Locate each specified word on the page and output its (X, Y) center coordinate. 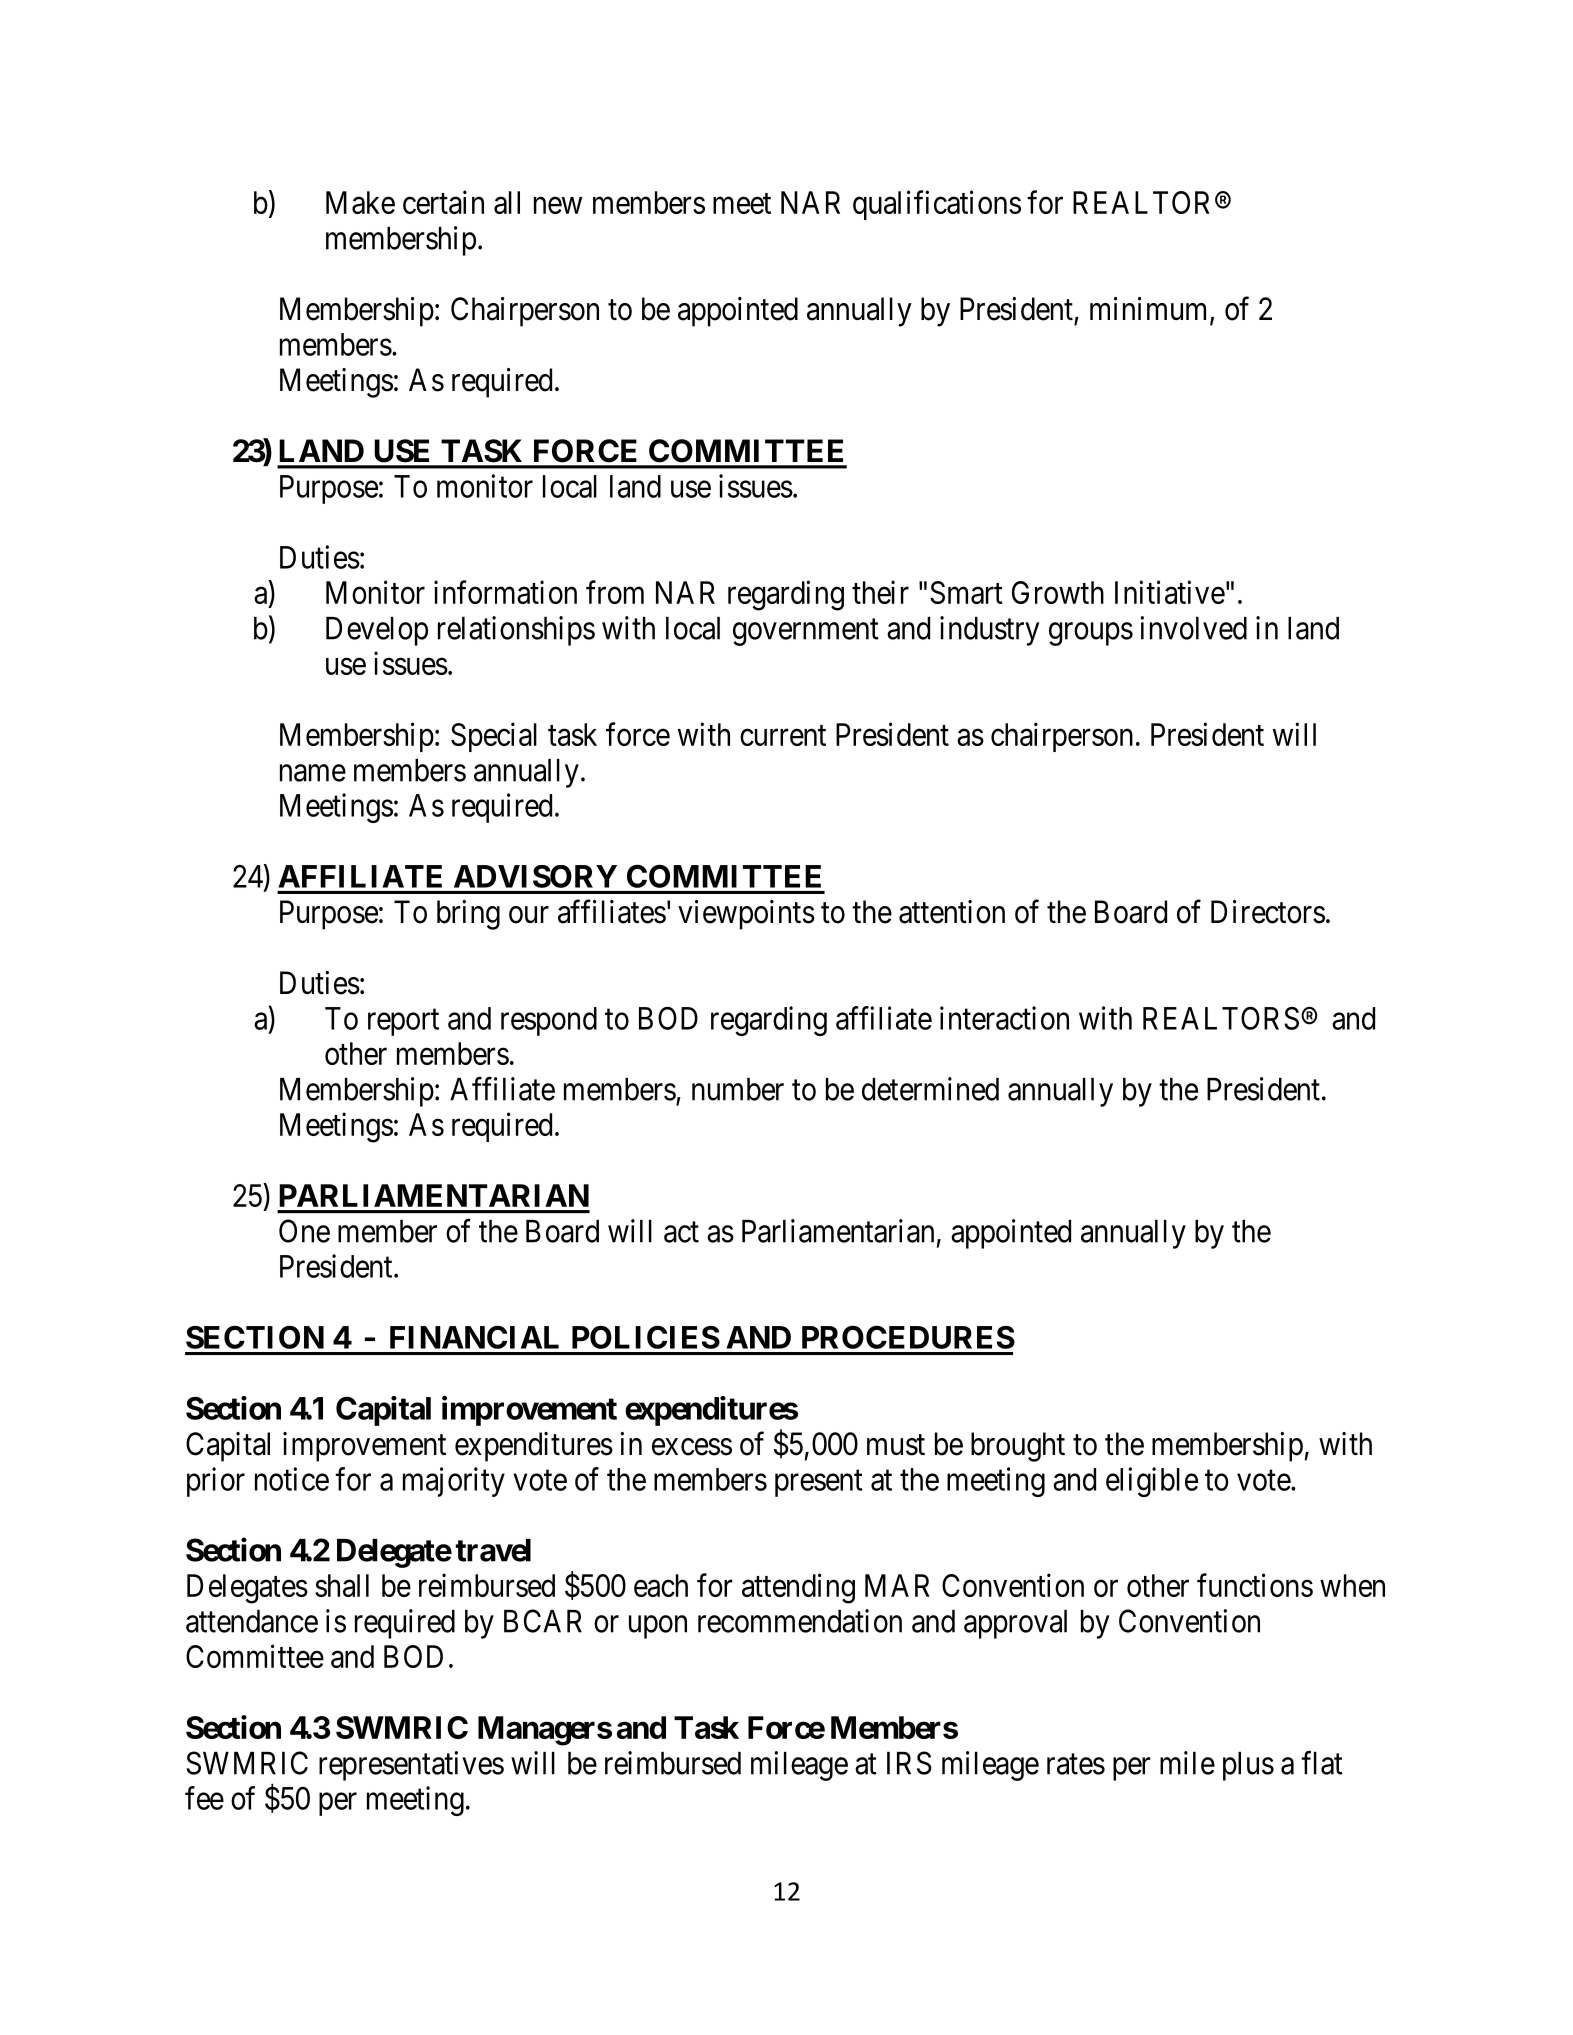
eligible (1152, 1482)
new (558, 205)
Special (494, 737)
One (304, 1231)
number (738, 1089)
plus (1248, 1766)
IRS (909, 1763)
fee (204, 1798)
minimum (1150, 310)
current (783, 735)
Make (360, 202)
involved (1193, 628)
